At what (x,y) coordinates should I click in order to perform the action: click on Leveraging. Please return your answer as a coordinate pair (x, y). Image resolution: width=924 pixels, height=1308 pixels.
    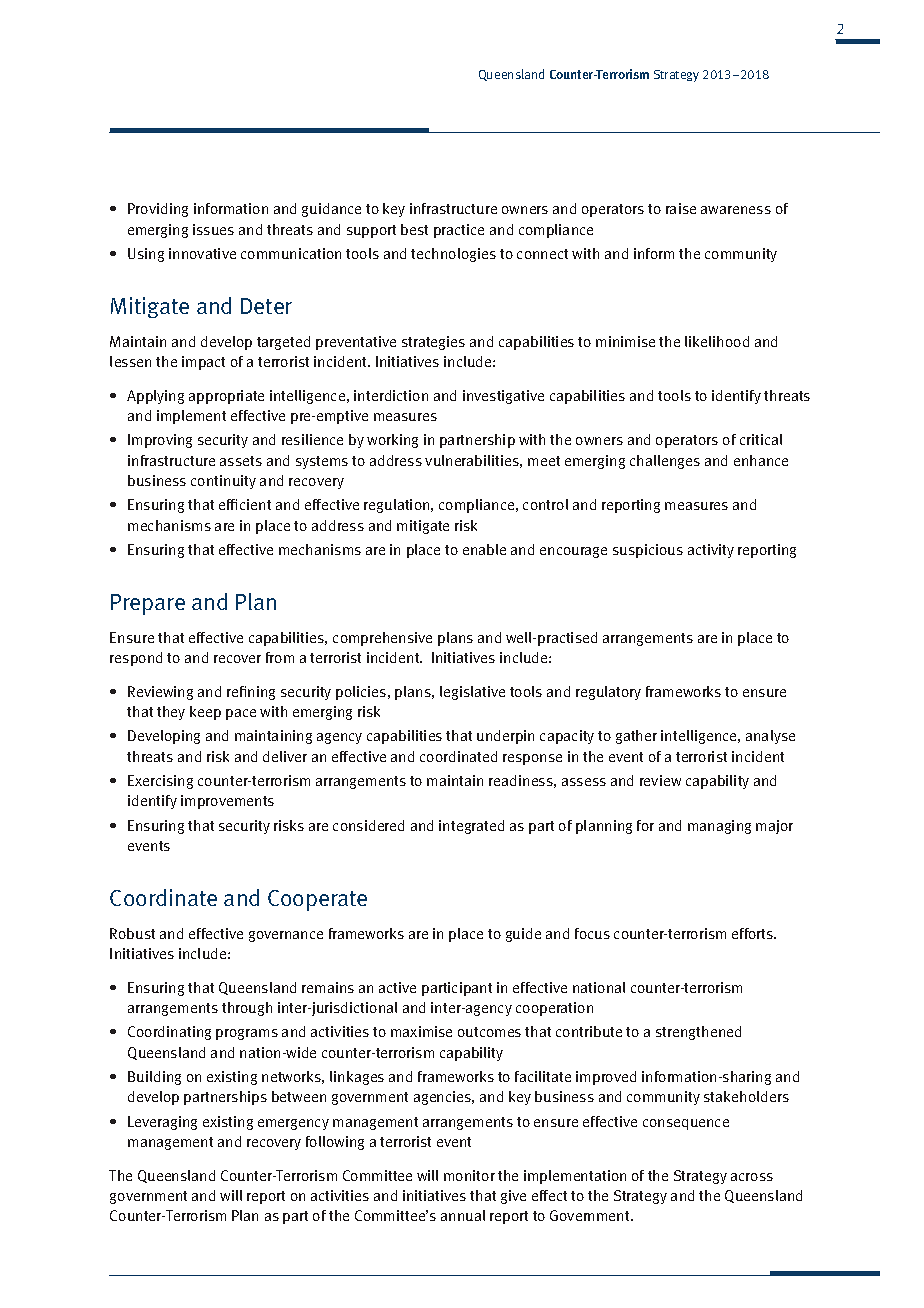
    Looking at the image, I should click on (162, 1123).
